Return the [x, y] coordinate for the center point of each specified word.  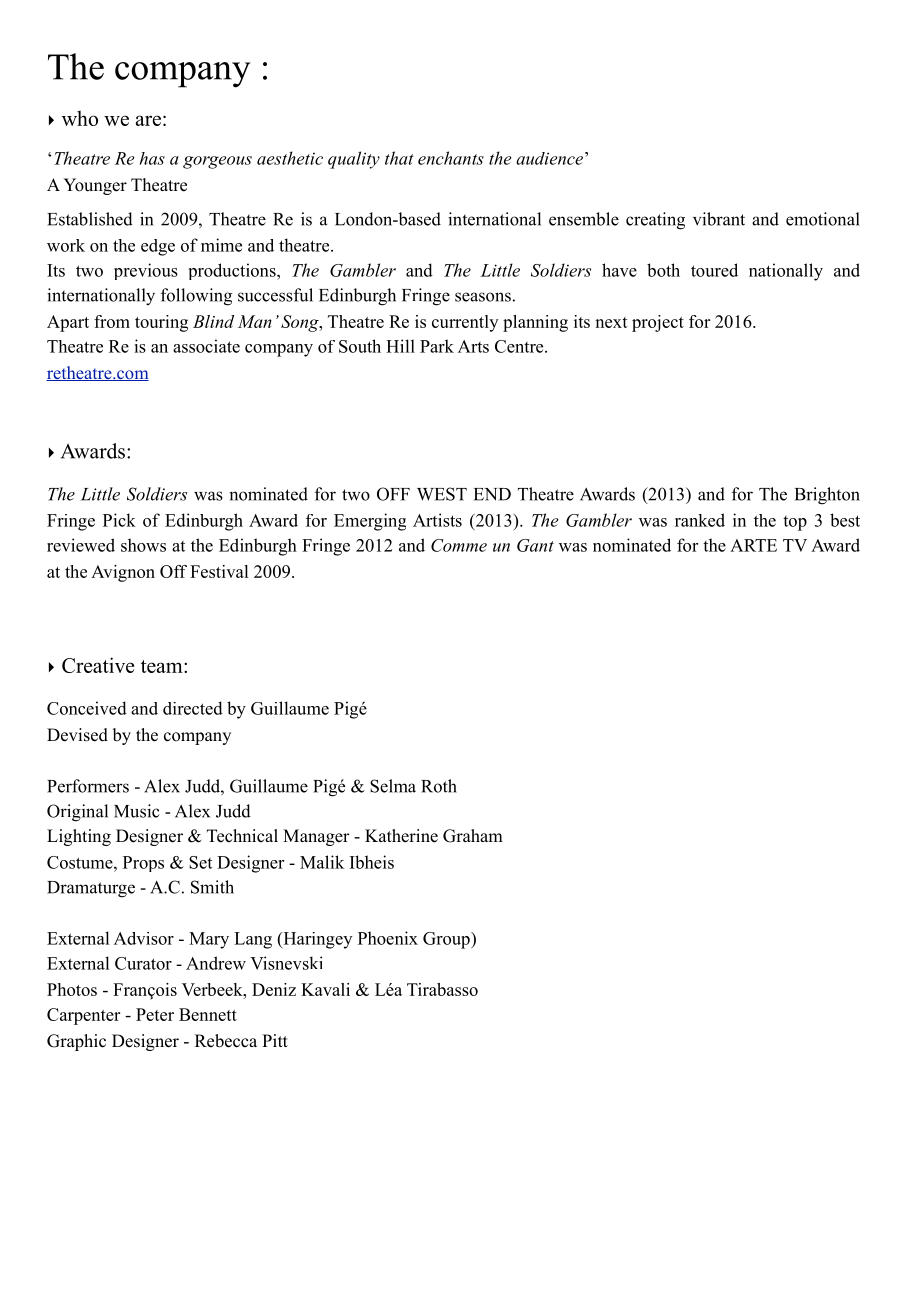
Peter [155, 1014]
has [152, 158]
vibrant [719, 219]
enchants [451, 158]
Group [447, 940]
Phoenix [388, 938]
